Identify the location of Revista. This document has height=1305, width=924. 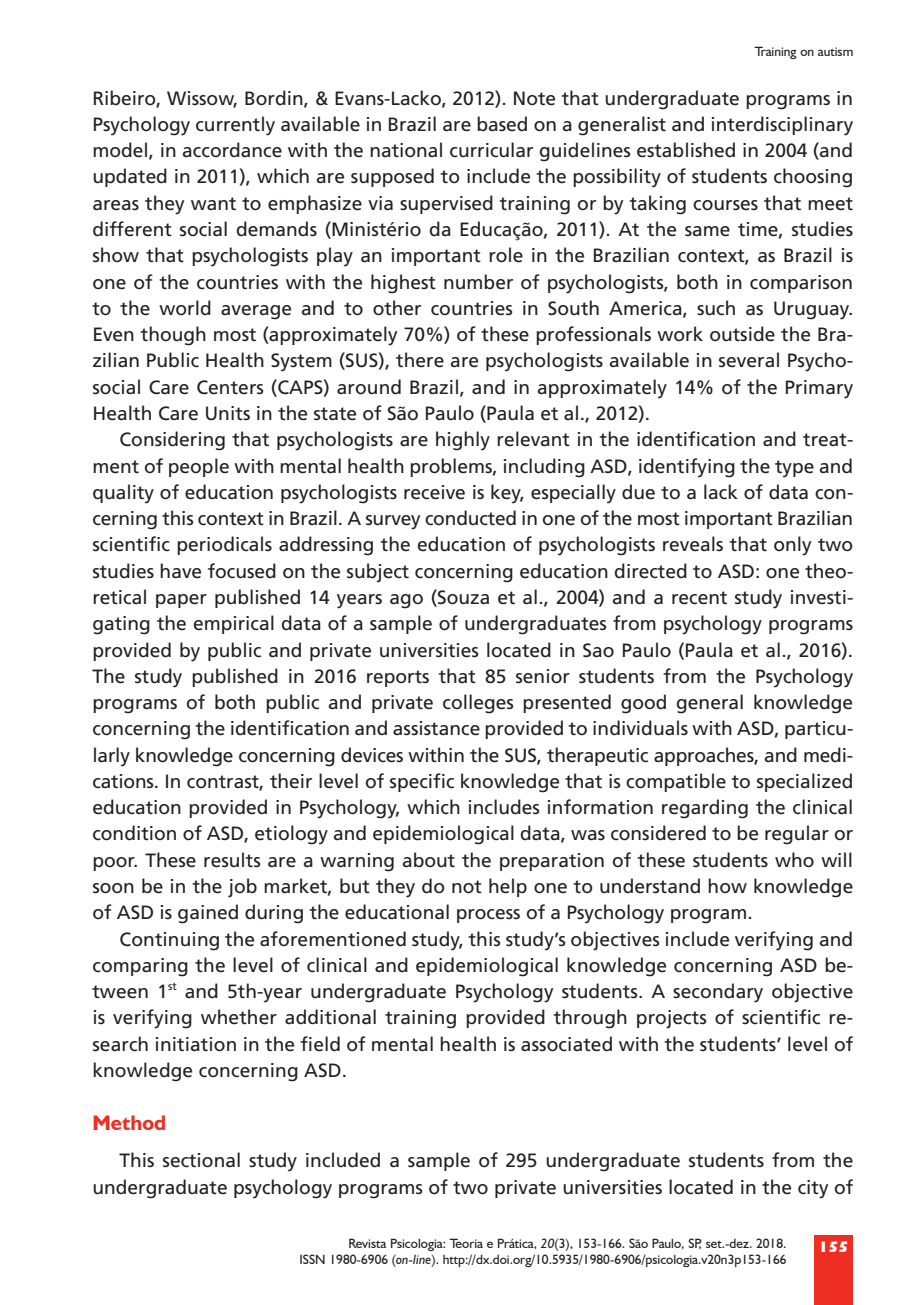
(367, 1243).
